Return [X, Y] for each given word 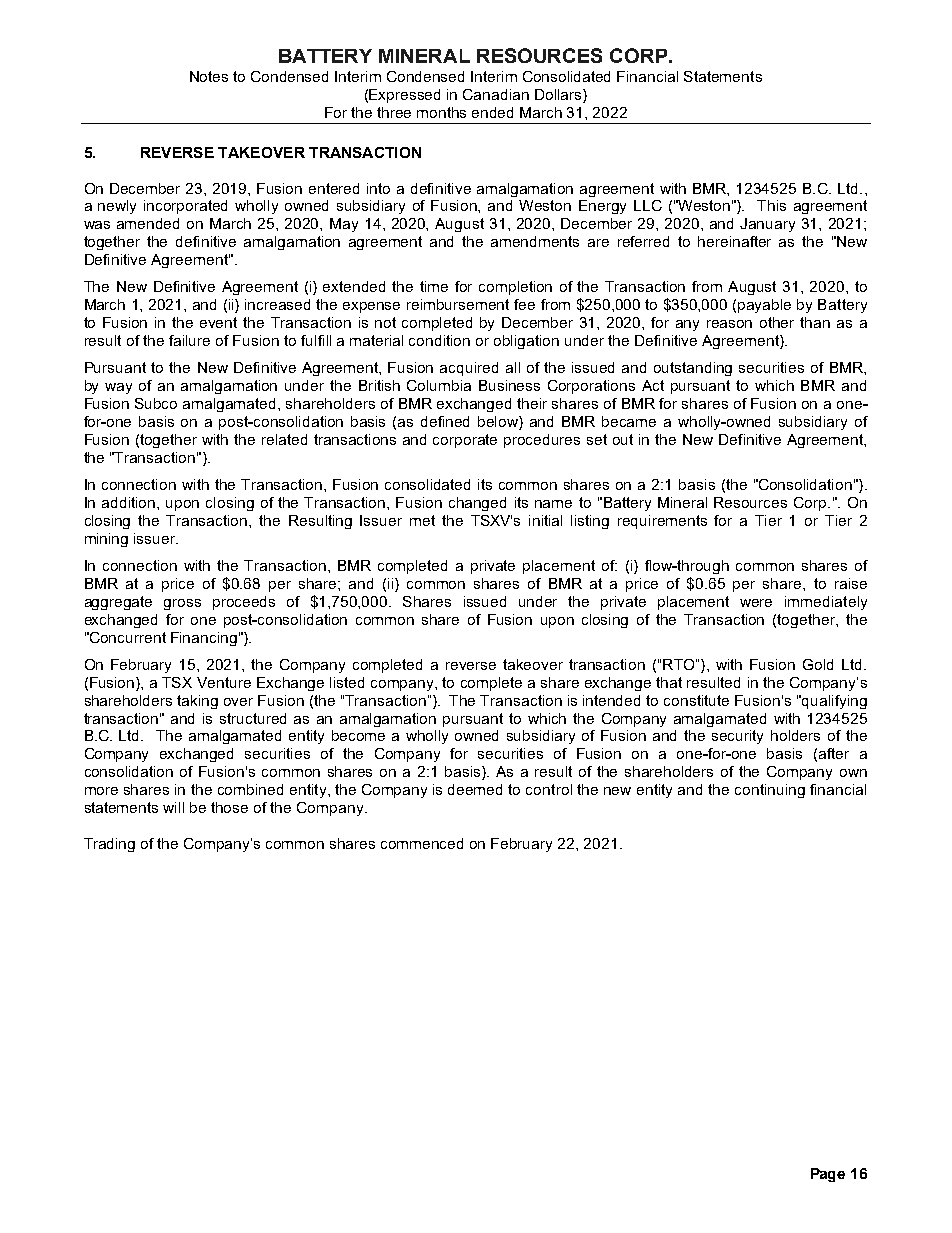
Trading [109, 845]
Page [828, 1175]
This [771, 205]
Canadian [496, 94]
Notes [209, 76]
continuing [770, 791]
